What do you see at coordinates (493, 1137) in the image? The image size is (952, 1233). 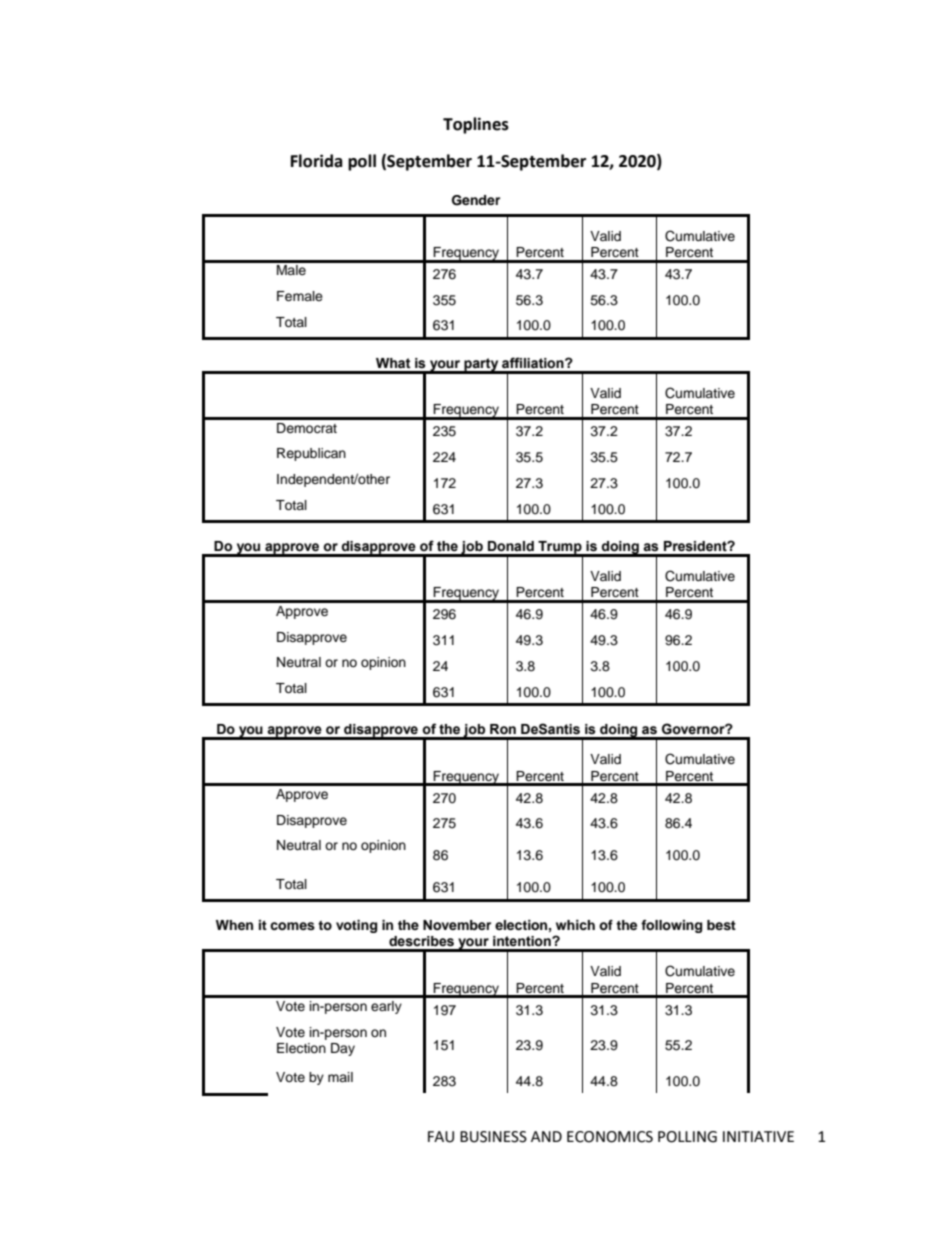 I see `BUSINESS` at bounding box center [493, 1137].
